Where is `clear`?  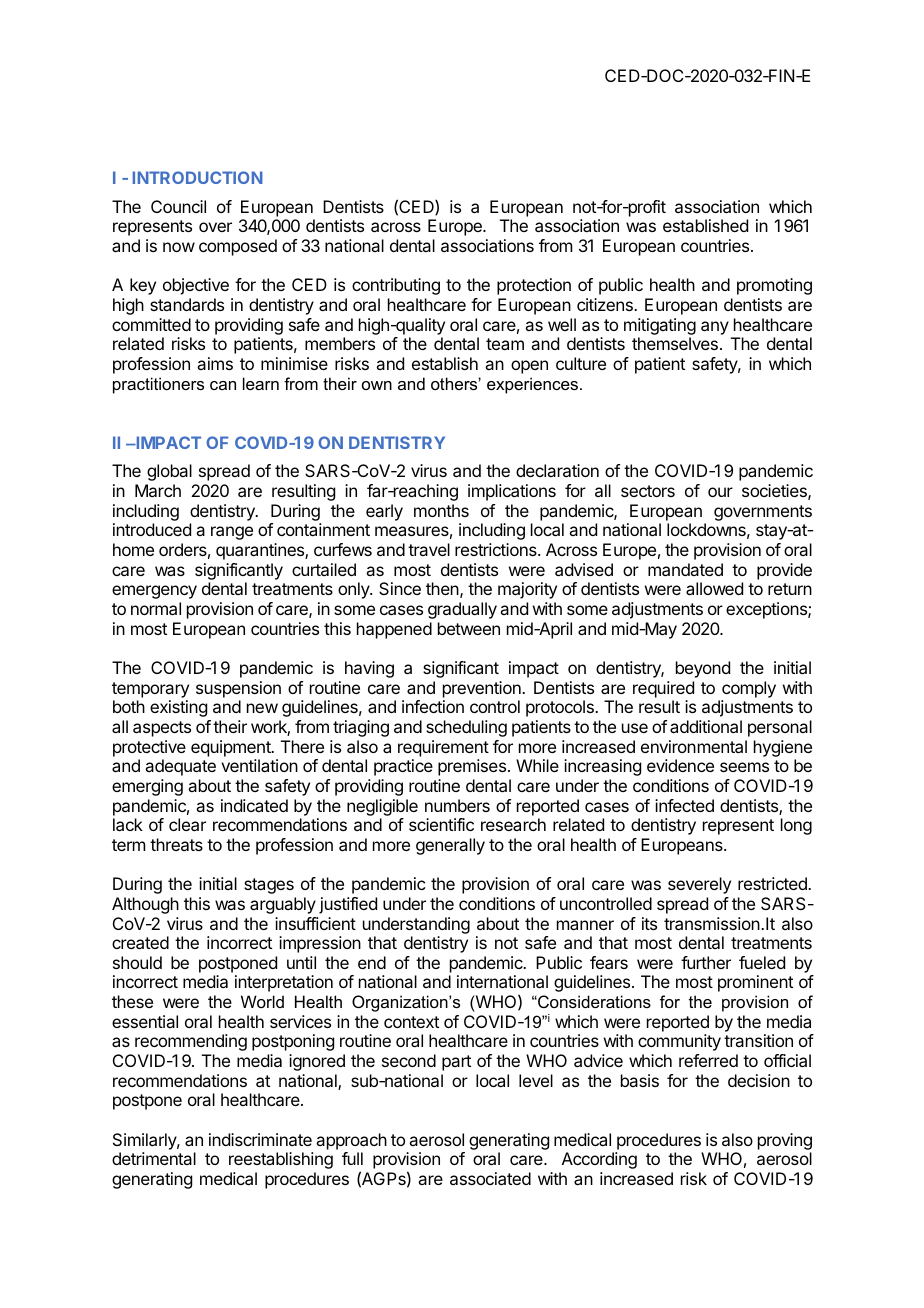 clear is located at coordinates (187, 824).
